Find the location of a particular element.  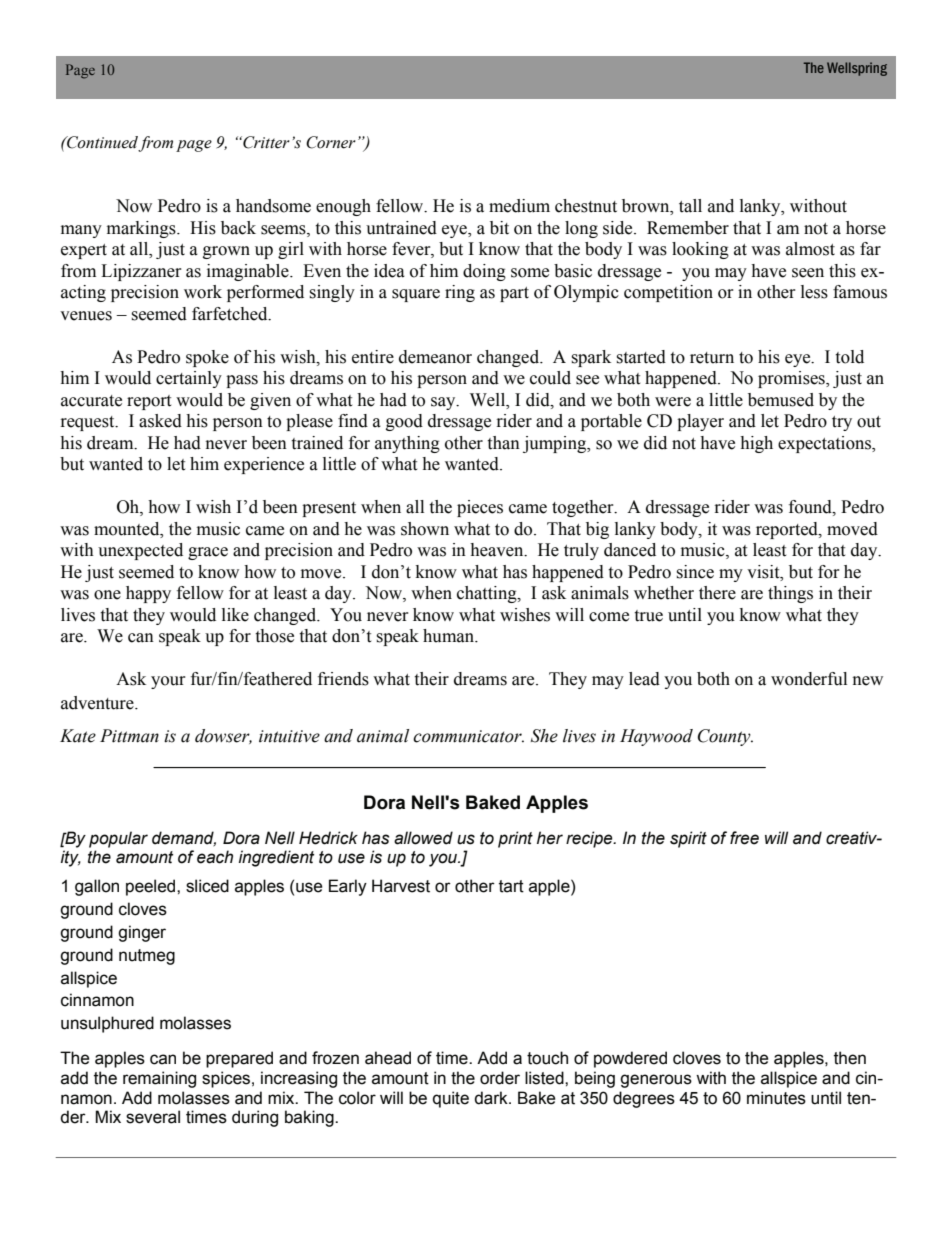

medium is located at coordinates (519, 206).
